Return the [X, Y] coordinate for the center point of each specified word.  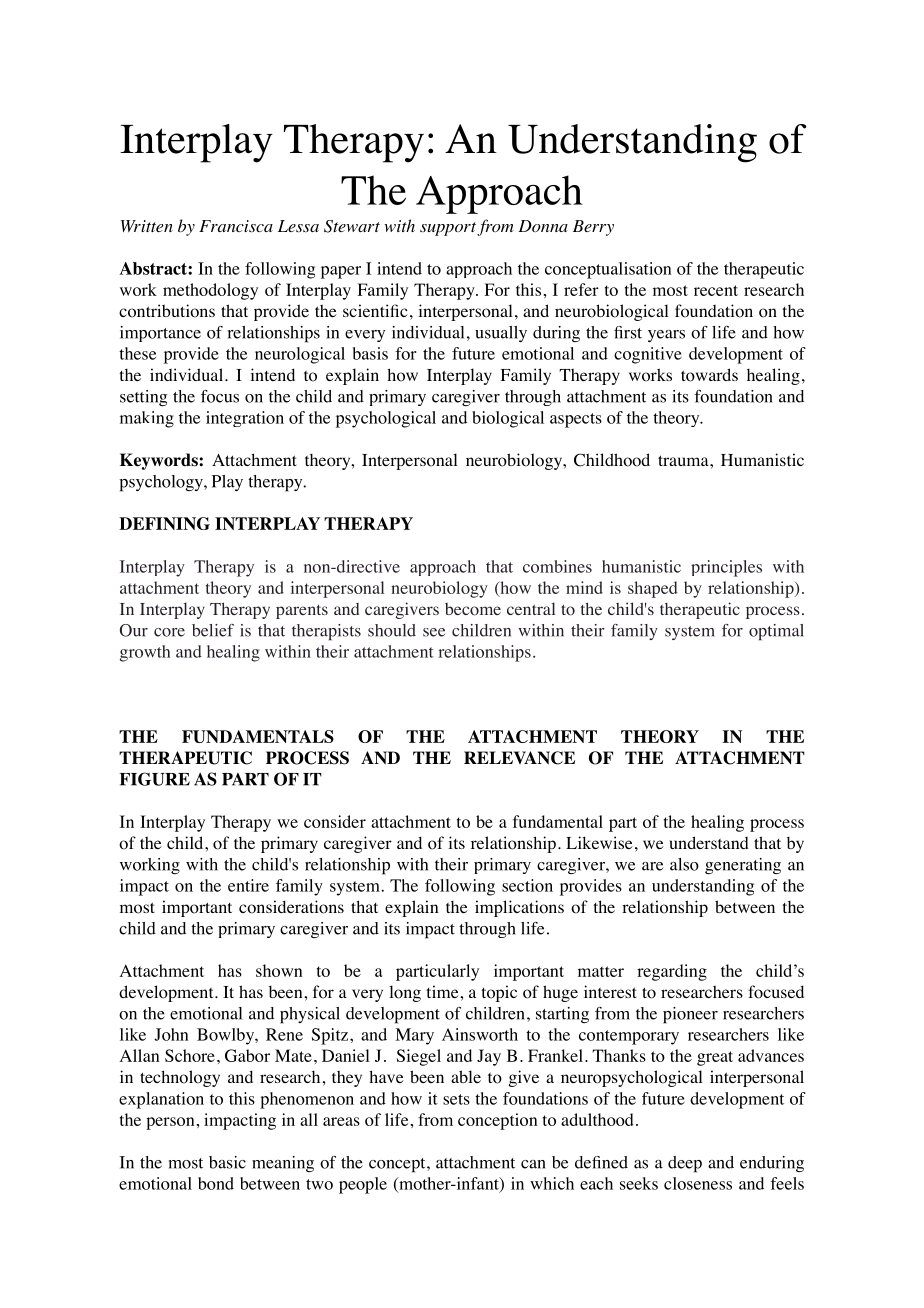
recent [716, 290]
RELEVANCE [519, 758]
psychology [162, 483]
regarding [672, 972]
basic [227, 1162]
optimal [776, 632]
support [448, 229]
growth [145, 653]
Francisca [236, 226]
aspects [576, 420]
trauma [684, 460]
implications [519, 908]
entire [248, 885]
